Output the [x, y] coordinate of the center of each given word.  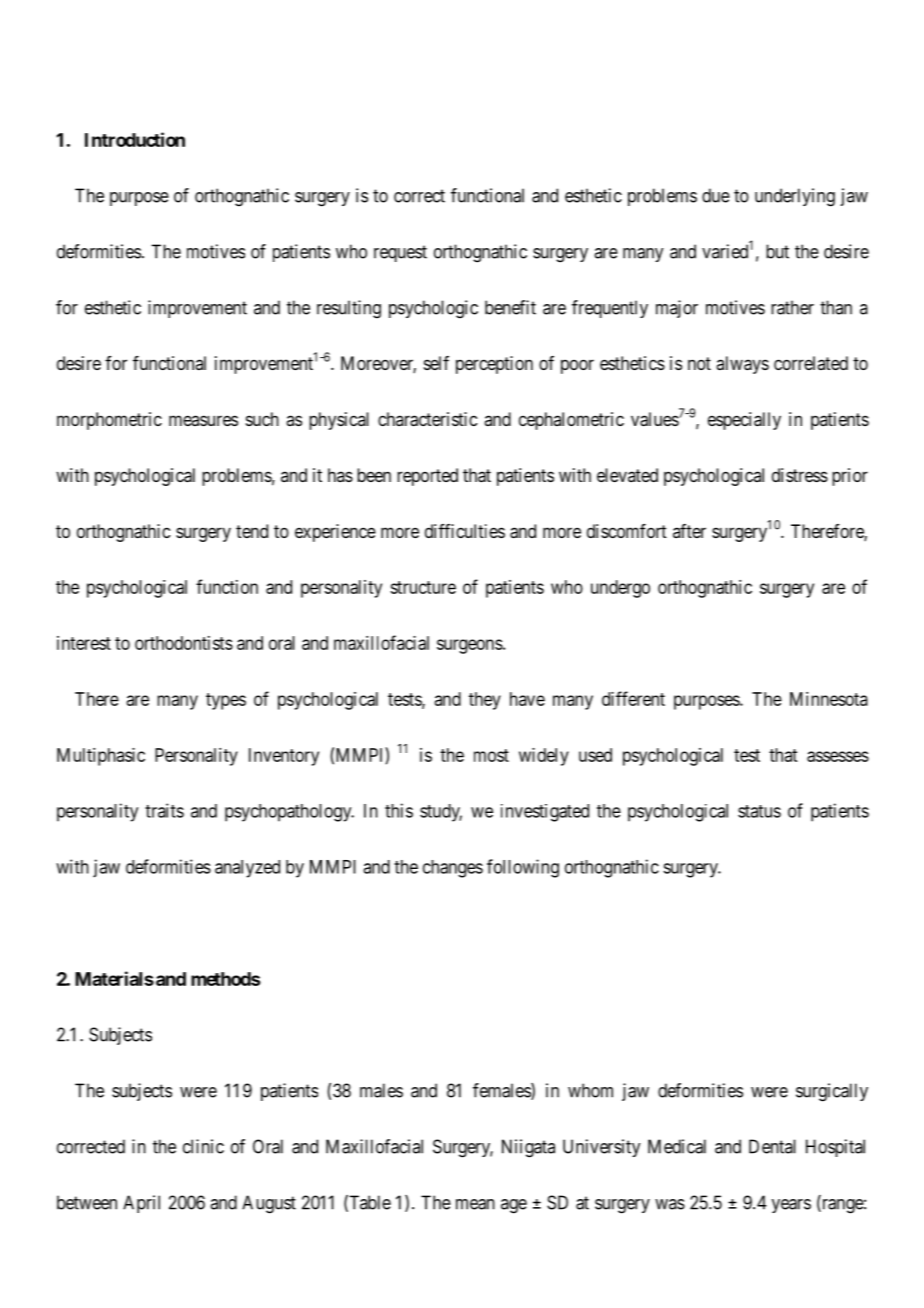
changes [453, 869]
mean [475, 1204]
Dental [772, 1146]
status [759, 811]
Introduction [135, 139]
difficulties [465, 531]
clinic [203, 1146]
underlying [795, 197]
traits [164, 810]
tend [252, 531]
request [400, 253]
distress [800, 475]
